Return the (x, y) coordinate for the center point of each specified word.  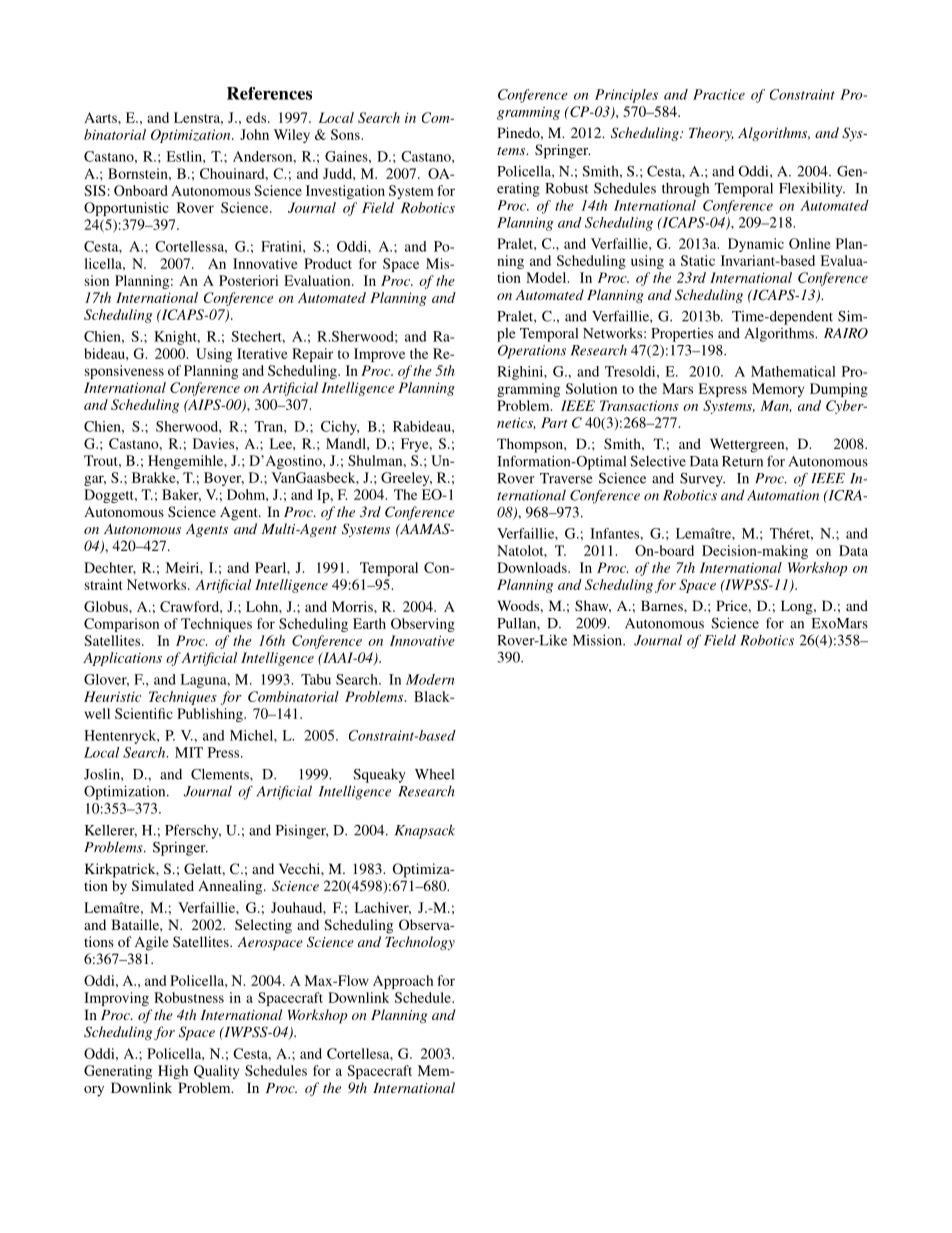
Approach (403, 982)
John (254, 134)
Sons (346, 134)
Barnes (663, 605)
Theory (711, 134)
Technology (420, 943)
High (173, 1072)
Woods (519, 605)
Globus (107, 606)
